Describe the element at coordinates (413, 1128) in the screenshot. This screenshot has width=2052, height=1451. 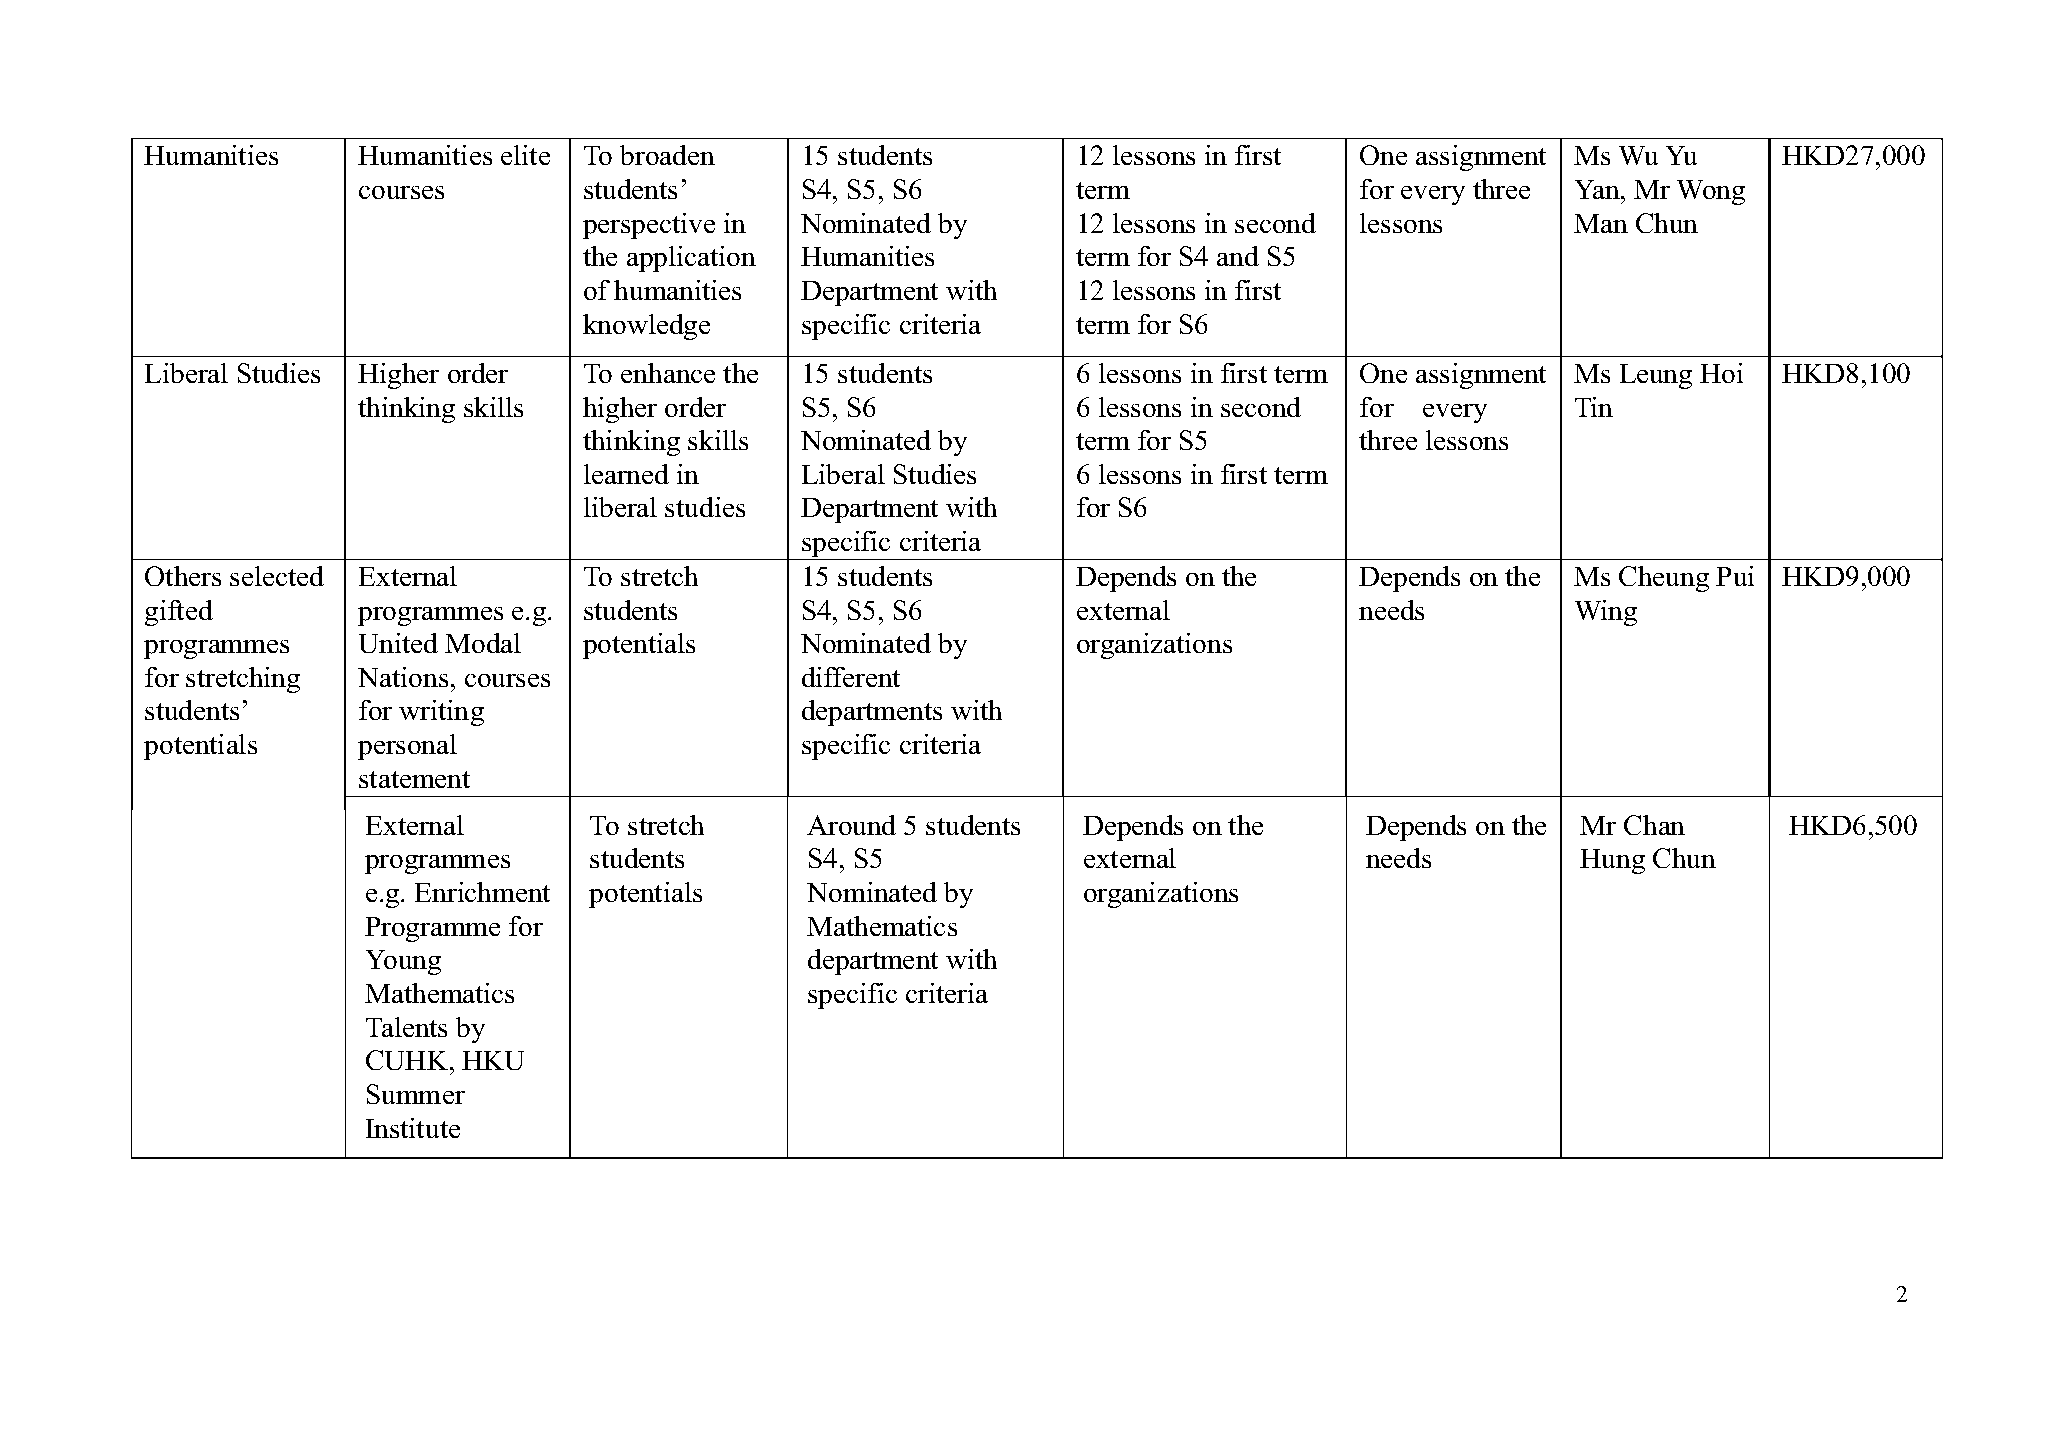
I see `Institute` at that location.
